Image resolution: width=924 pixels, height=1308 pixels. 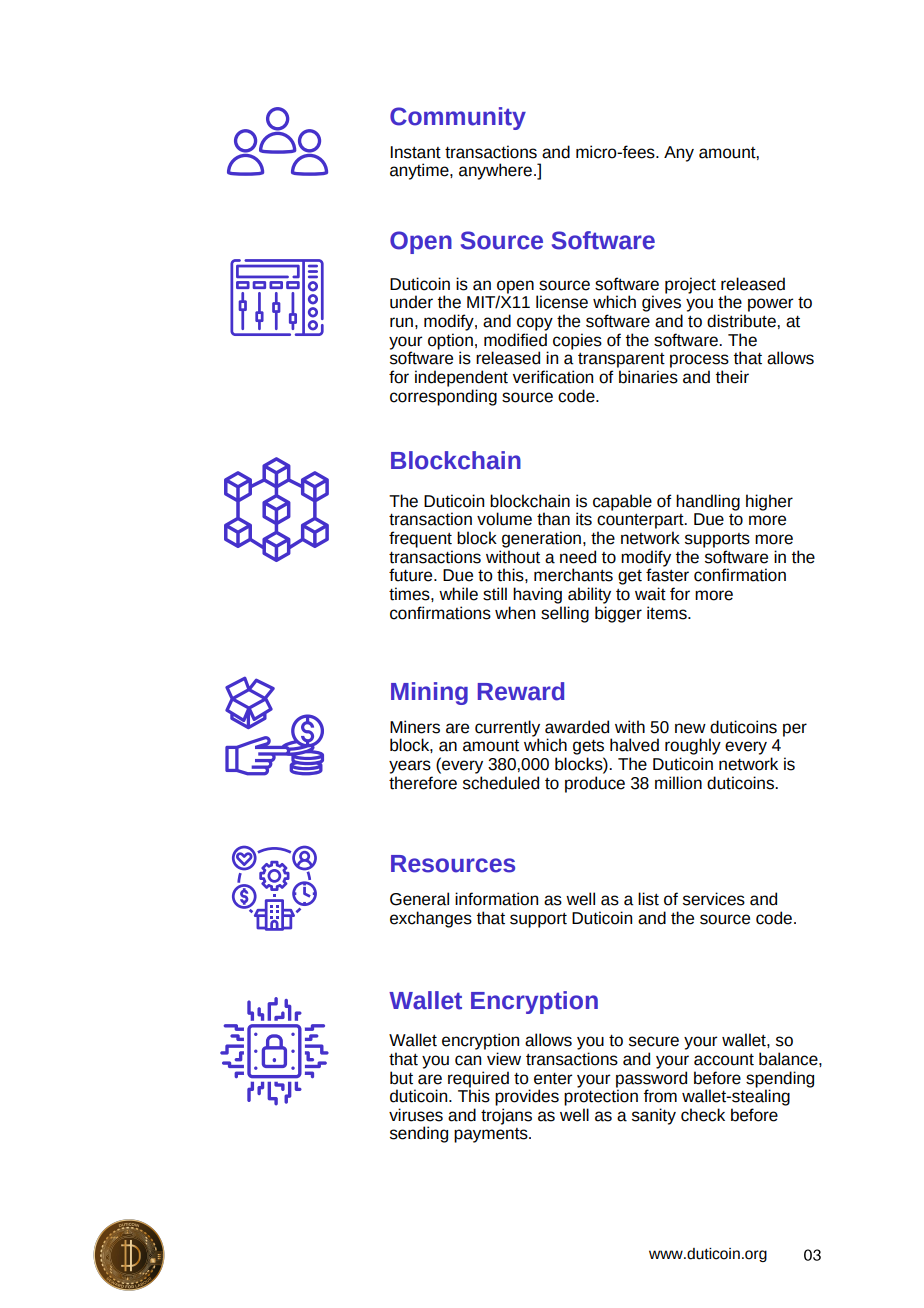 I want to click on list, so click(x=648, y=899).
